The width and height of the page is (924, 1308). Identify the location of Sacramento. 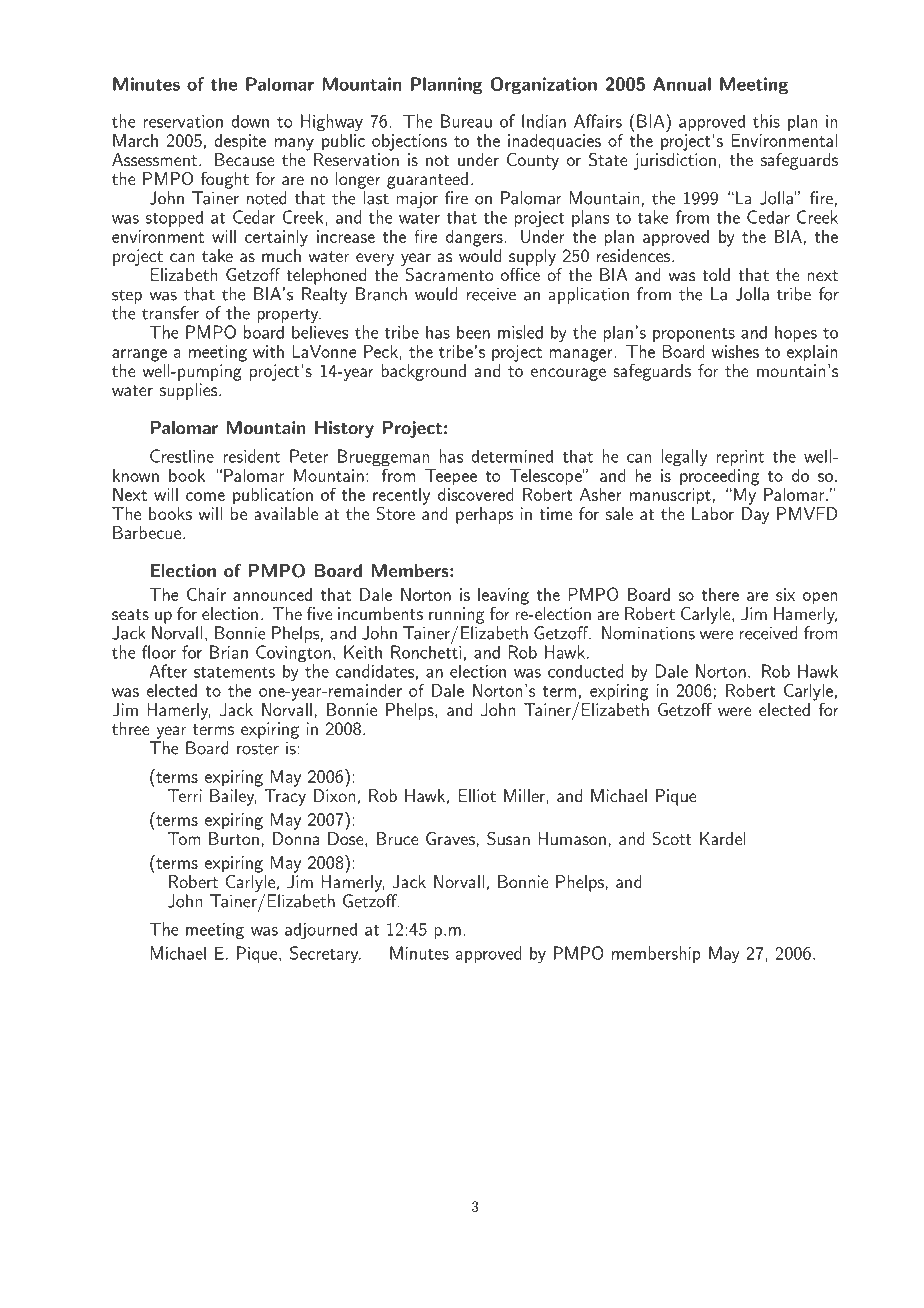
(448, 273).
